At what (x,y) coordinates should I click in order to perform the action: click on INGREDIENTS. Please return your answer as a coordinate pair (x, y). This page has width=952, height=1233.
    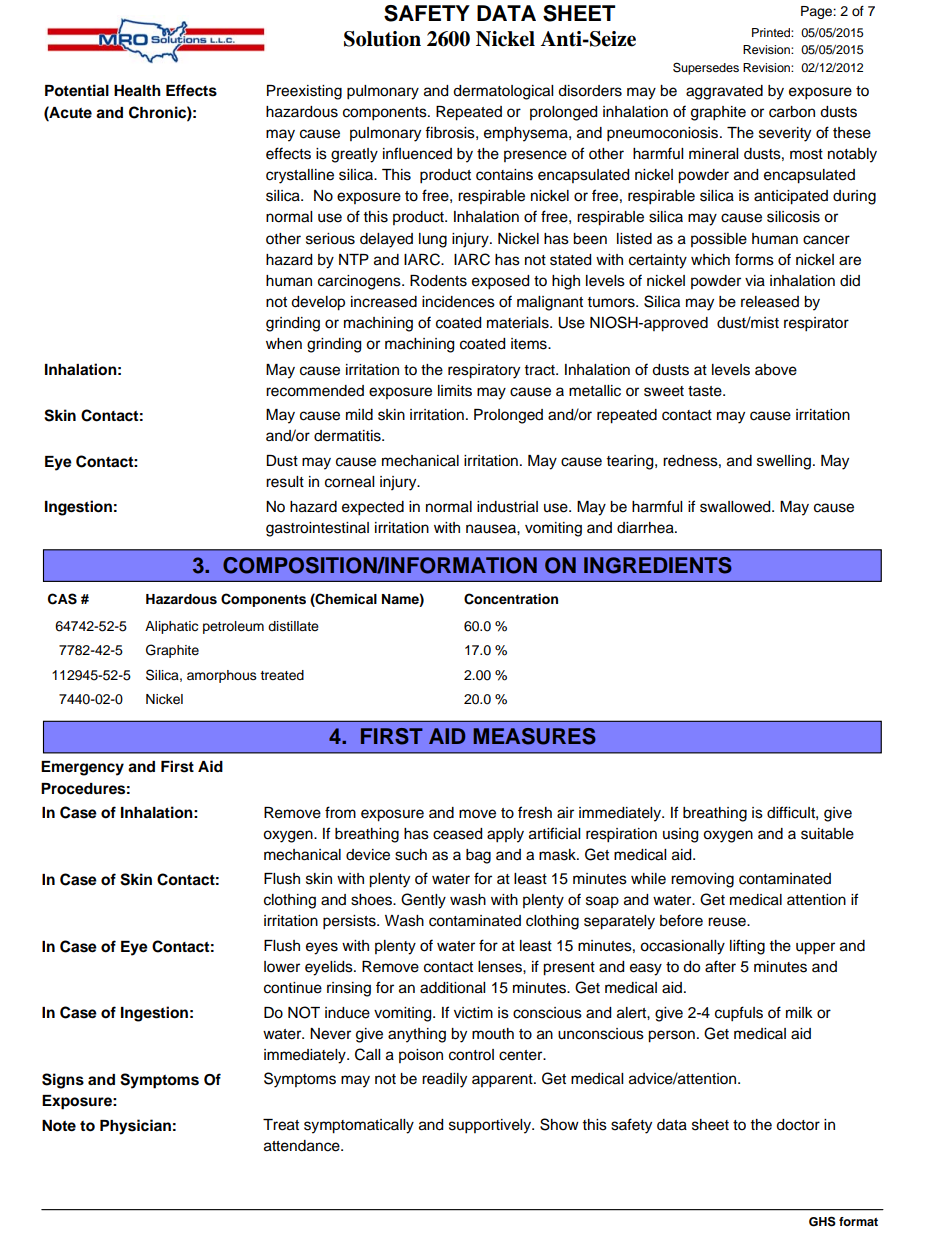
    Looking at the image, I should click on (658, 565).
